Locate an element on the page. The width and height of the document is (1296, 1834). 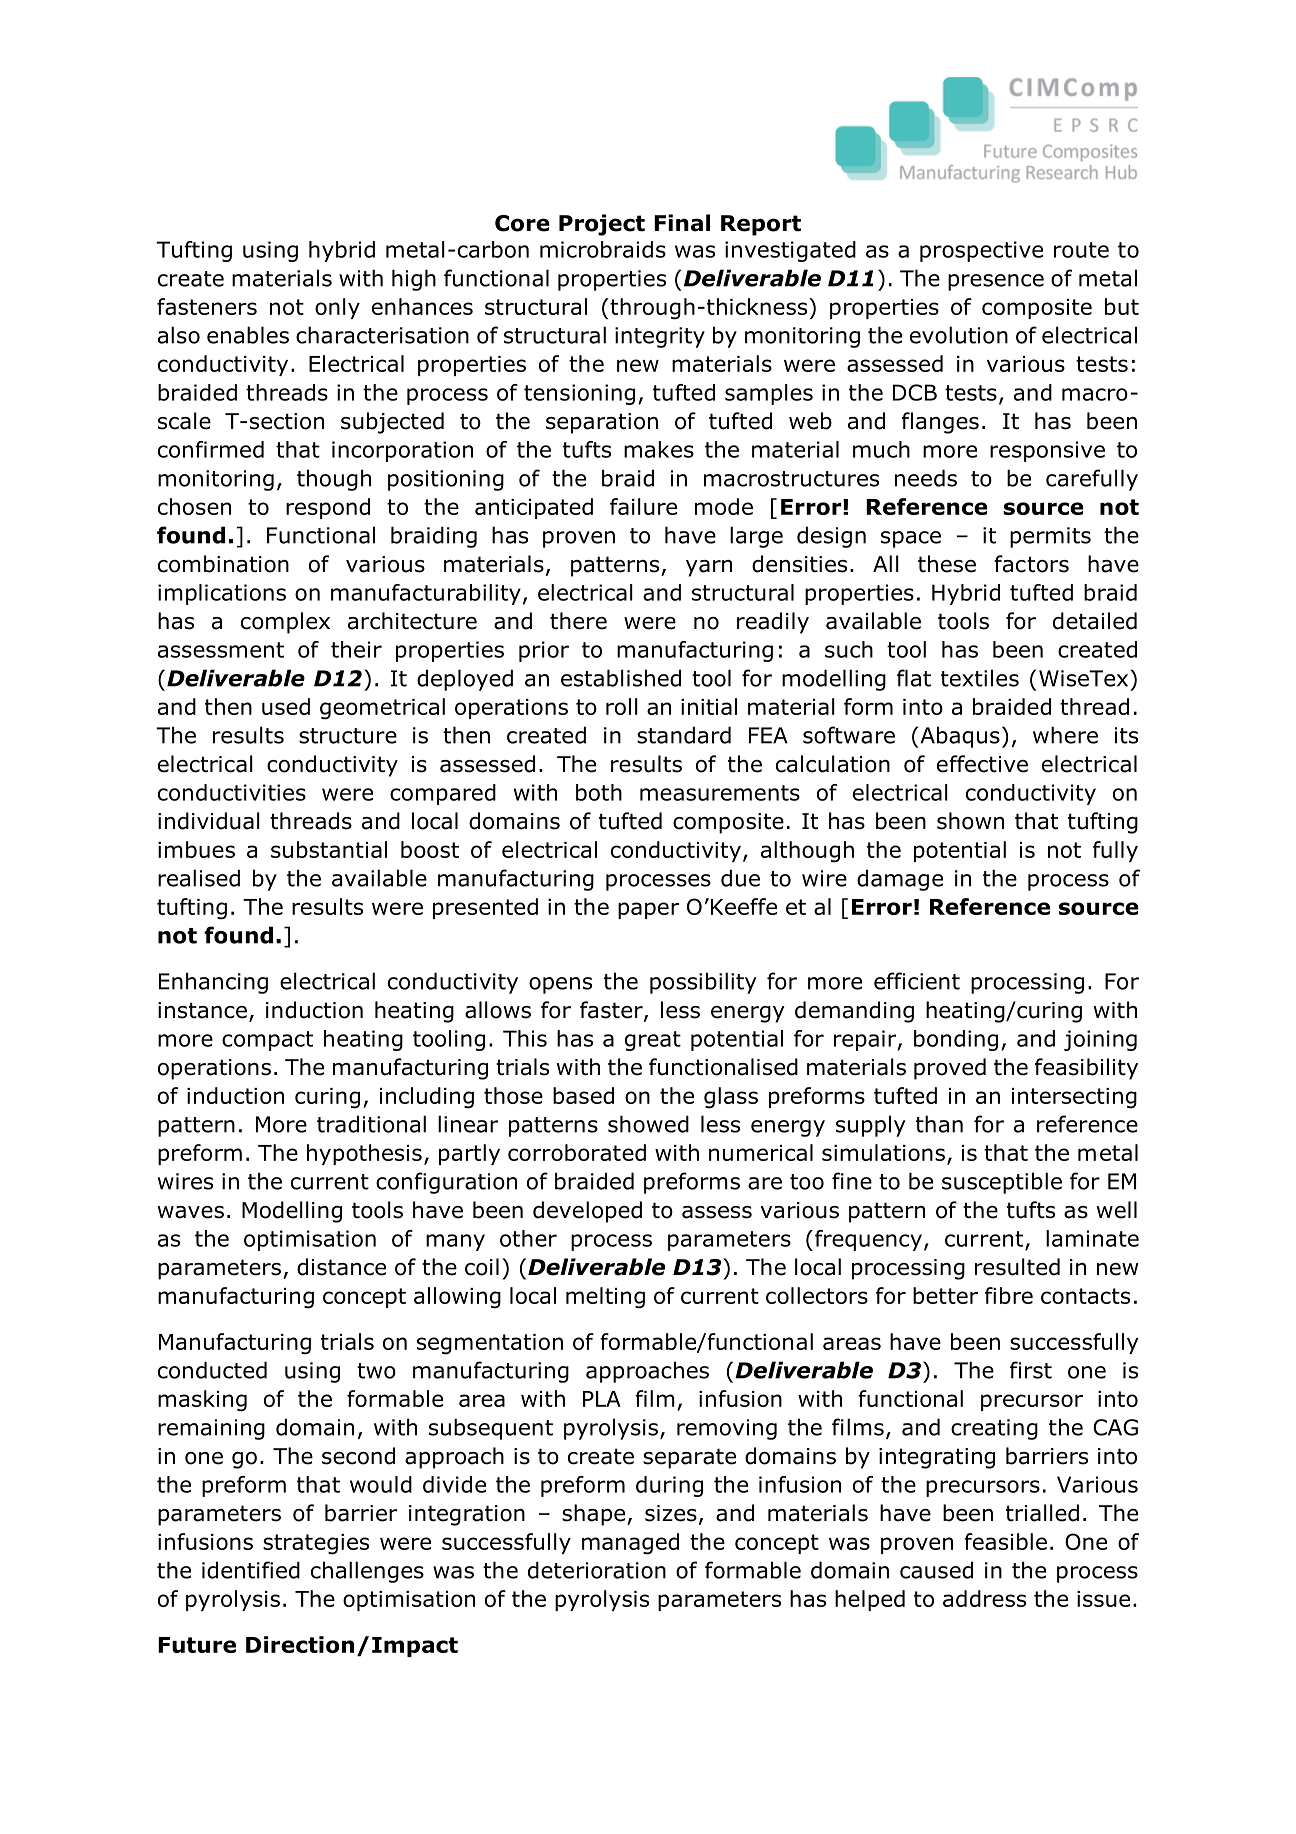
presence is located at coordinates (996, 282).
